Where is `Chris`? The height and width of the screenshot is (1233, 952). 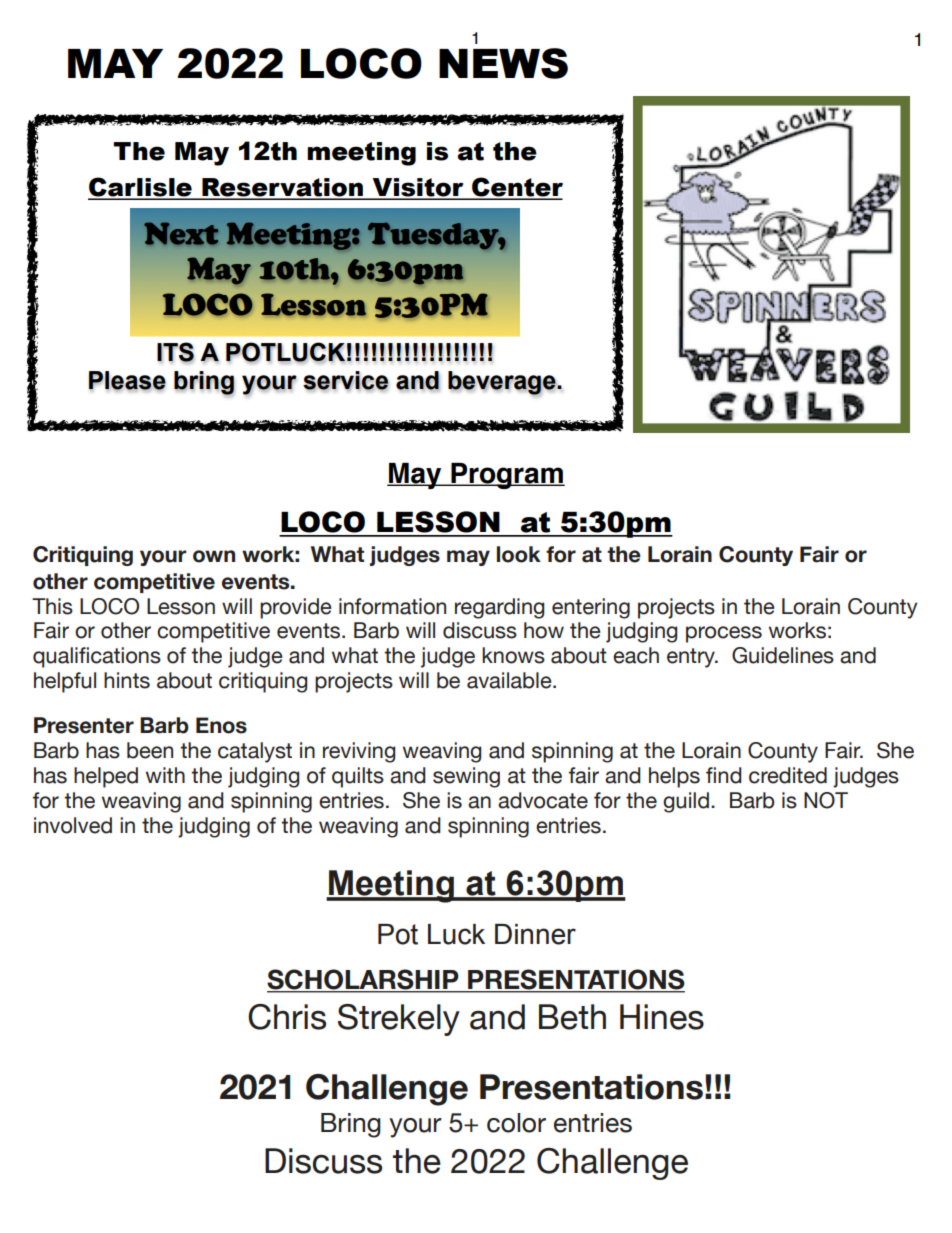 Chris is located at coordinates (287, 1017).
